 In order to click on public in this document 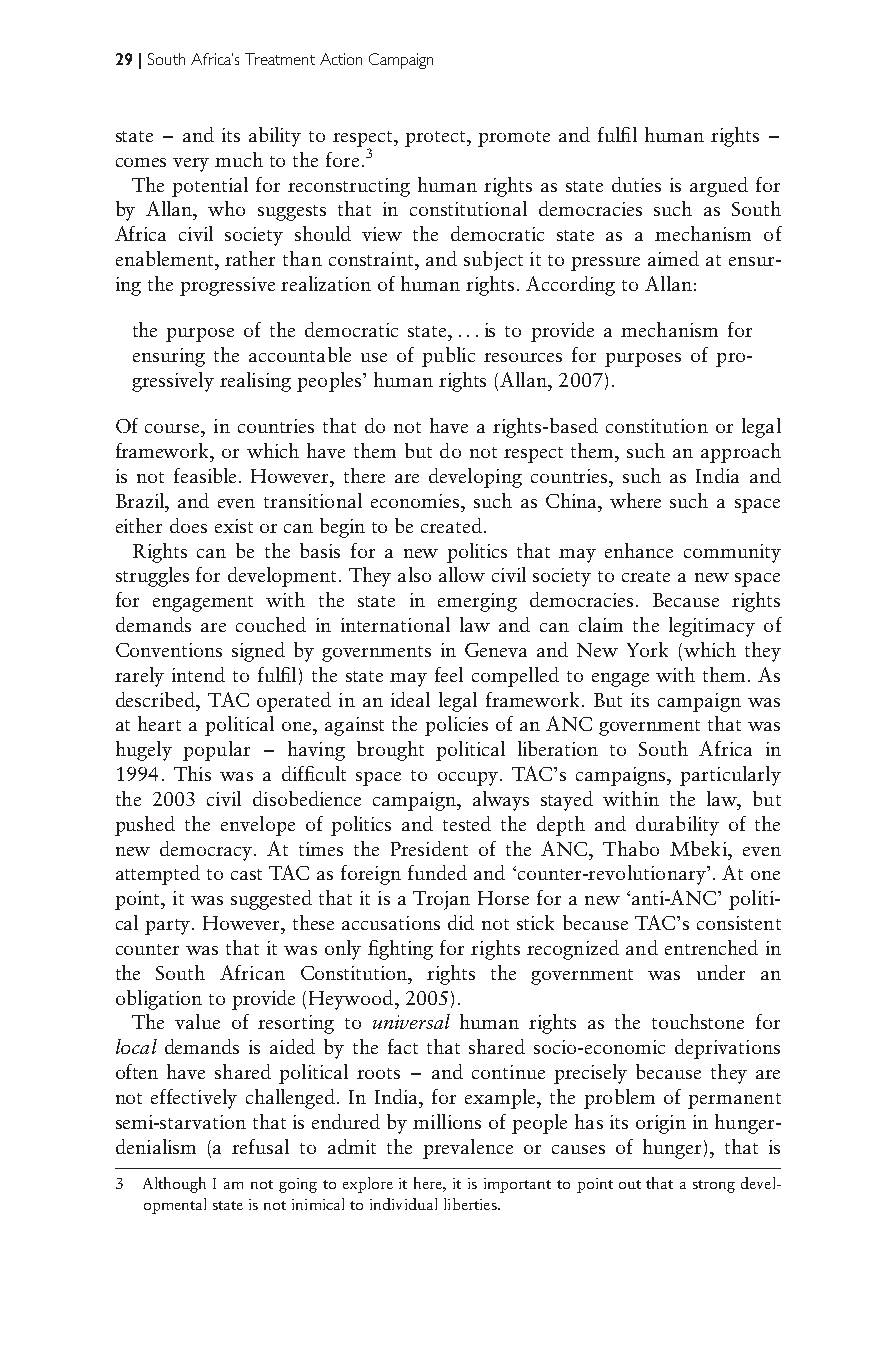, I will do `click(448, 357)`.
